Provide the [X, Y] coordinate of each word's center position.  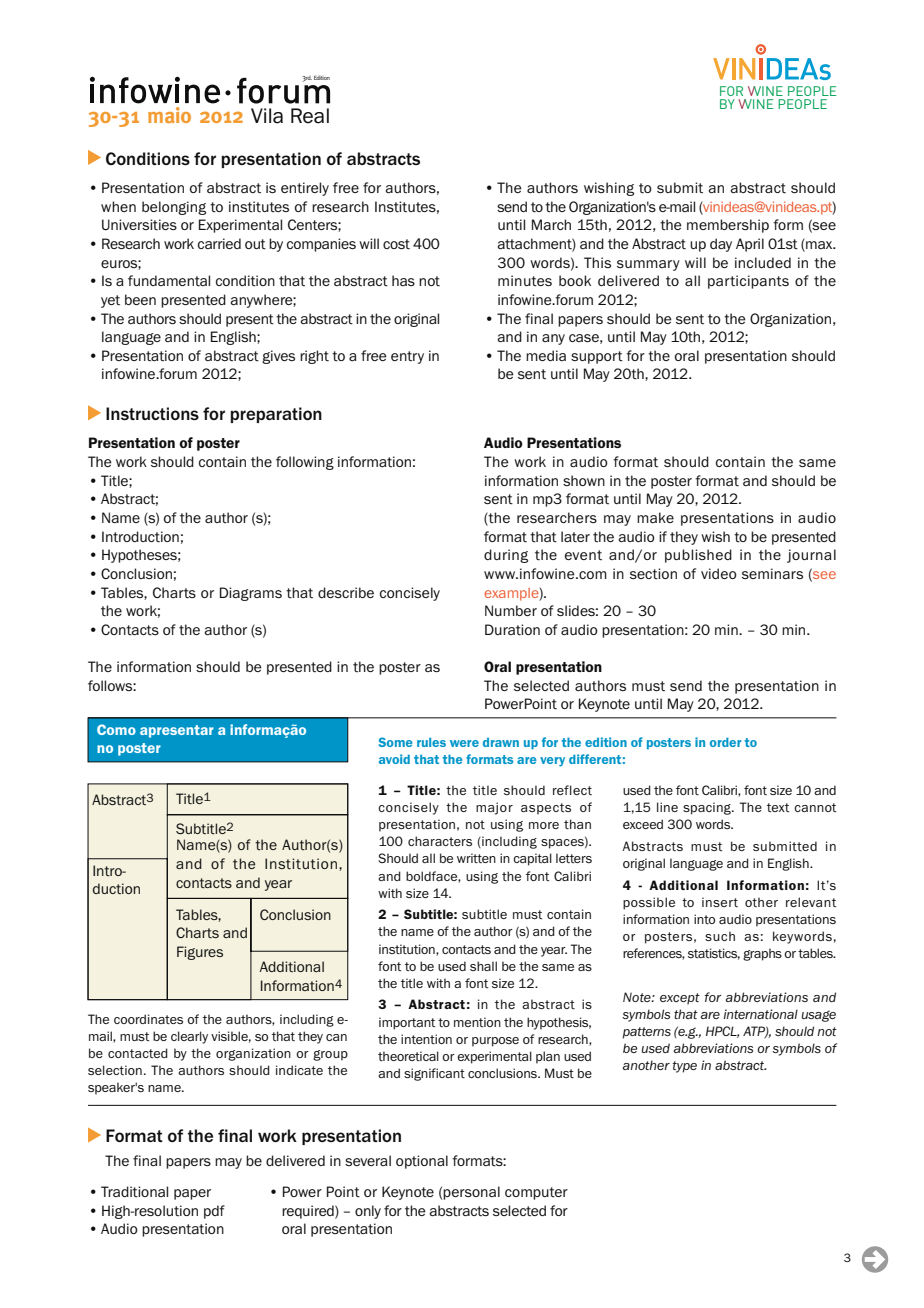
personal [471, 1193]
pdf [214, 1212]
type [685, 1067]
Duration [512, 630]
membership [728, 226]
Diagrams [251, 594]
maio [169, 115]
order [725, 742]
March [551, 224]
